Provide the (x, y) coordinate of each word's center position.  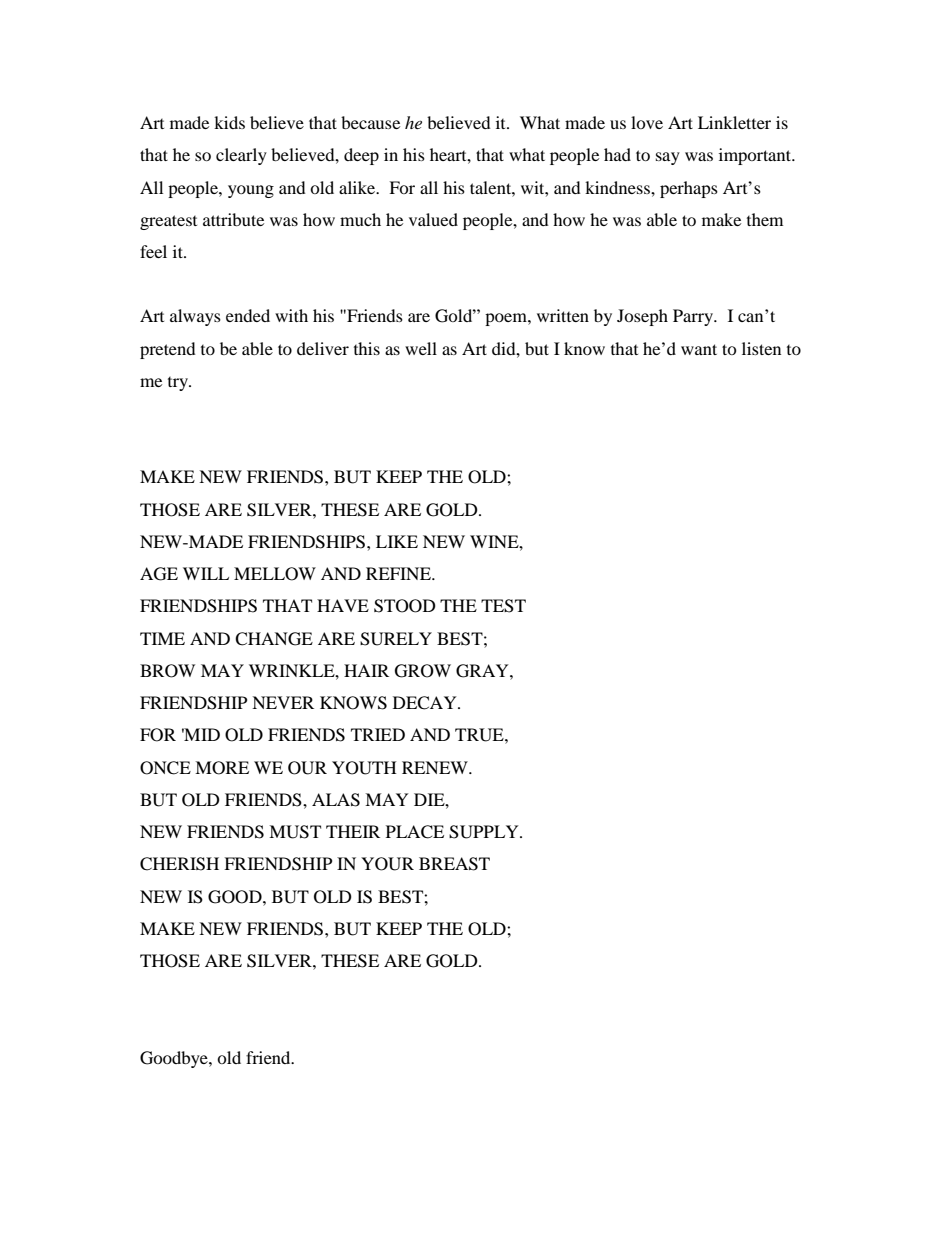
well (421, 348)
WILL (206, 573)
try (179, 384)
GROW (423, 671)
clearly (241, 156)
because (370, 122)
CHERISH (179, 864)
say (668, 158)
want (699, 349)
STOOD (405, 606)
